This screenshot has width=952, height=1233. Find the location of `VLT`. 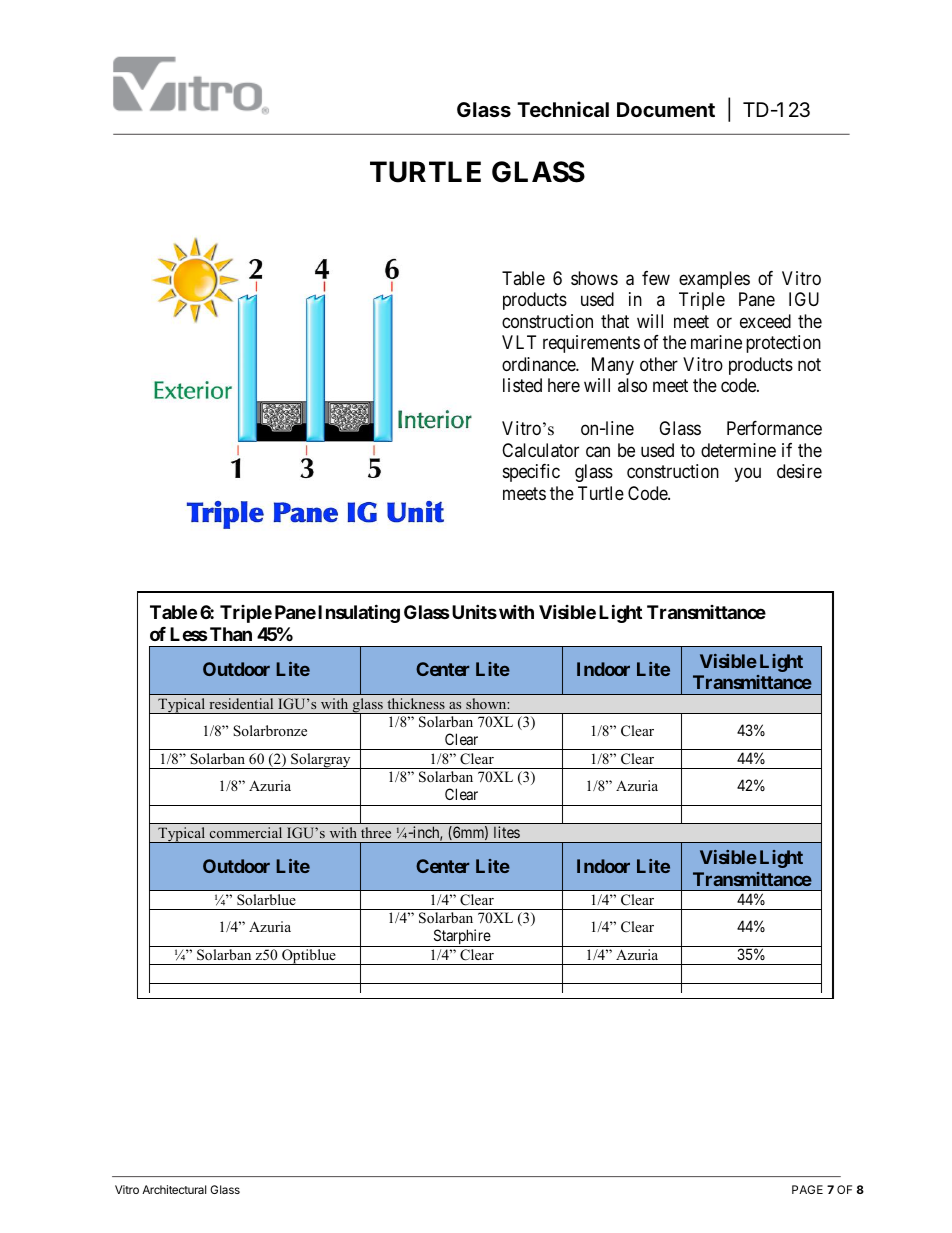

VLT is located at coordinates (519, 342).
